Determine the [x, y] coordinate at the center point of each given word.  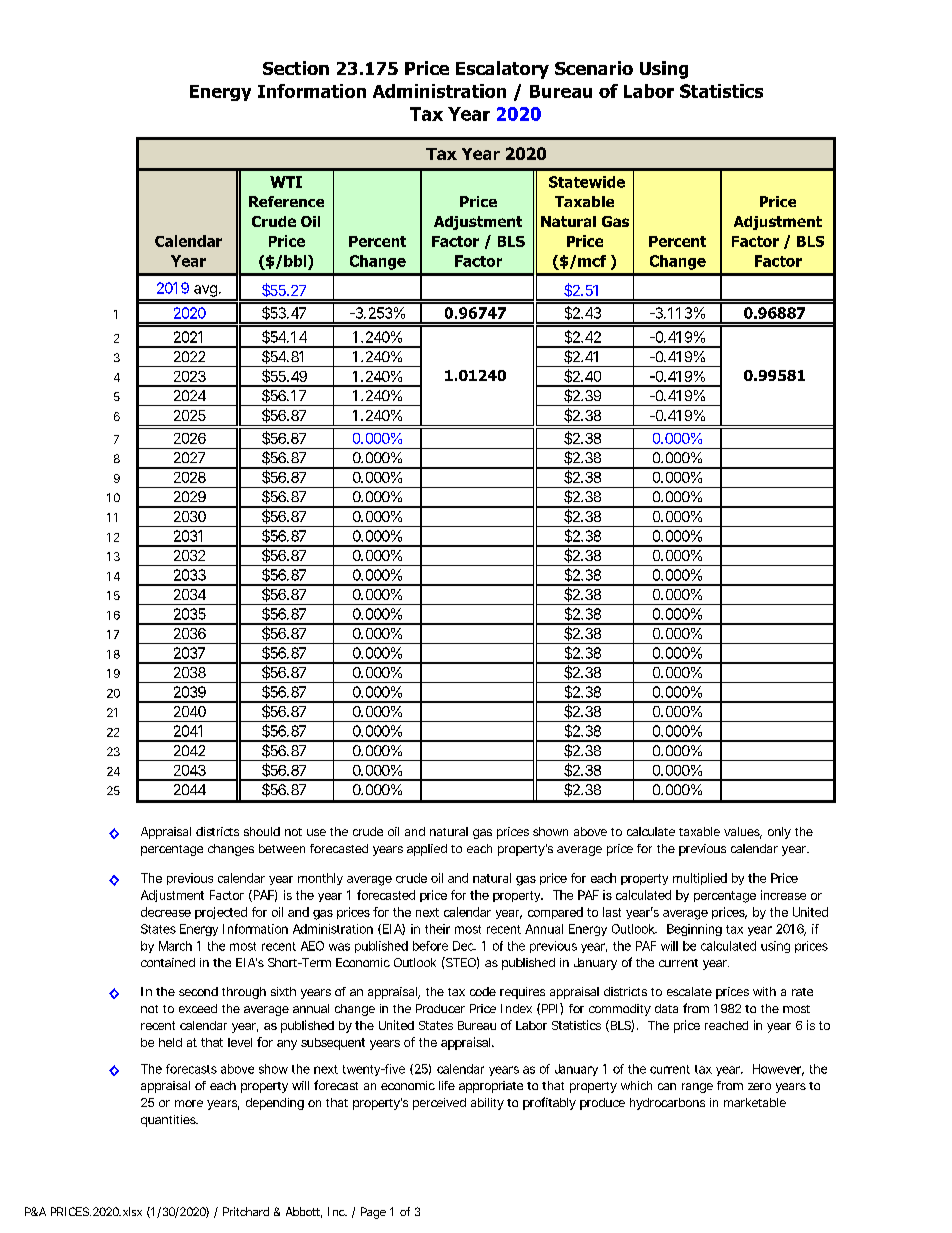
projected [221, 913]
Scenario [594, 68]
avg [205, 292]
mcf [592, 261]
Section [296, 68]
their [437, 929]
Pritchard [246, 1211]
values [743, 833]
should [262, 831]
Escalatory [502, 70]
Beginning [694, 930]
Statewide [587, 182]
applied [427, 850]
